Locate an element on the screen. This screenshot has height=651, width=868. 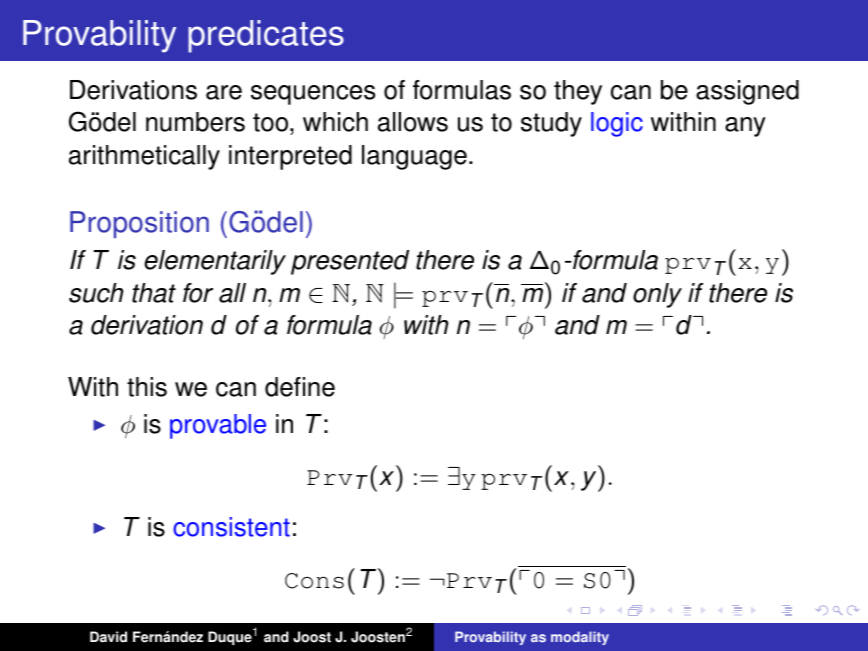
modality is located at coordinates (580, 638).
